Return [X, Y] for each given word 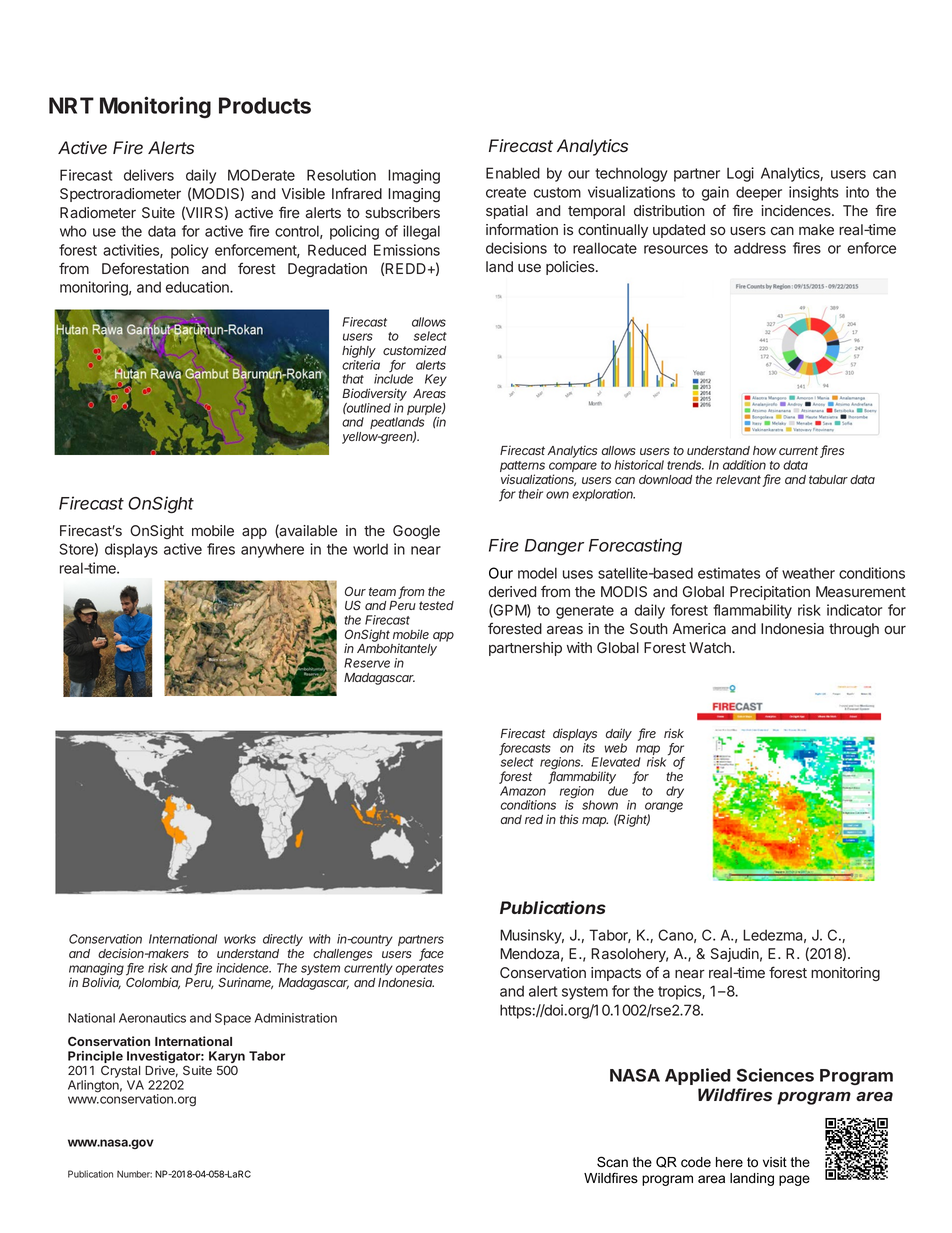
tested [436, 605]
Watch [711, 647]
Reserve [367, 663]
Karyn [227, 1058]
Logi [740, 174]
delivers [149, 175]
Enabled [513, 173]
